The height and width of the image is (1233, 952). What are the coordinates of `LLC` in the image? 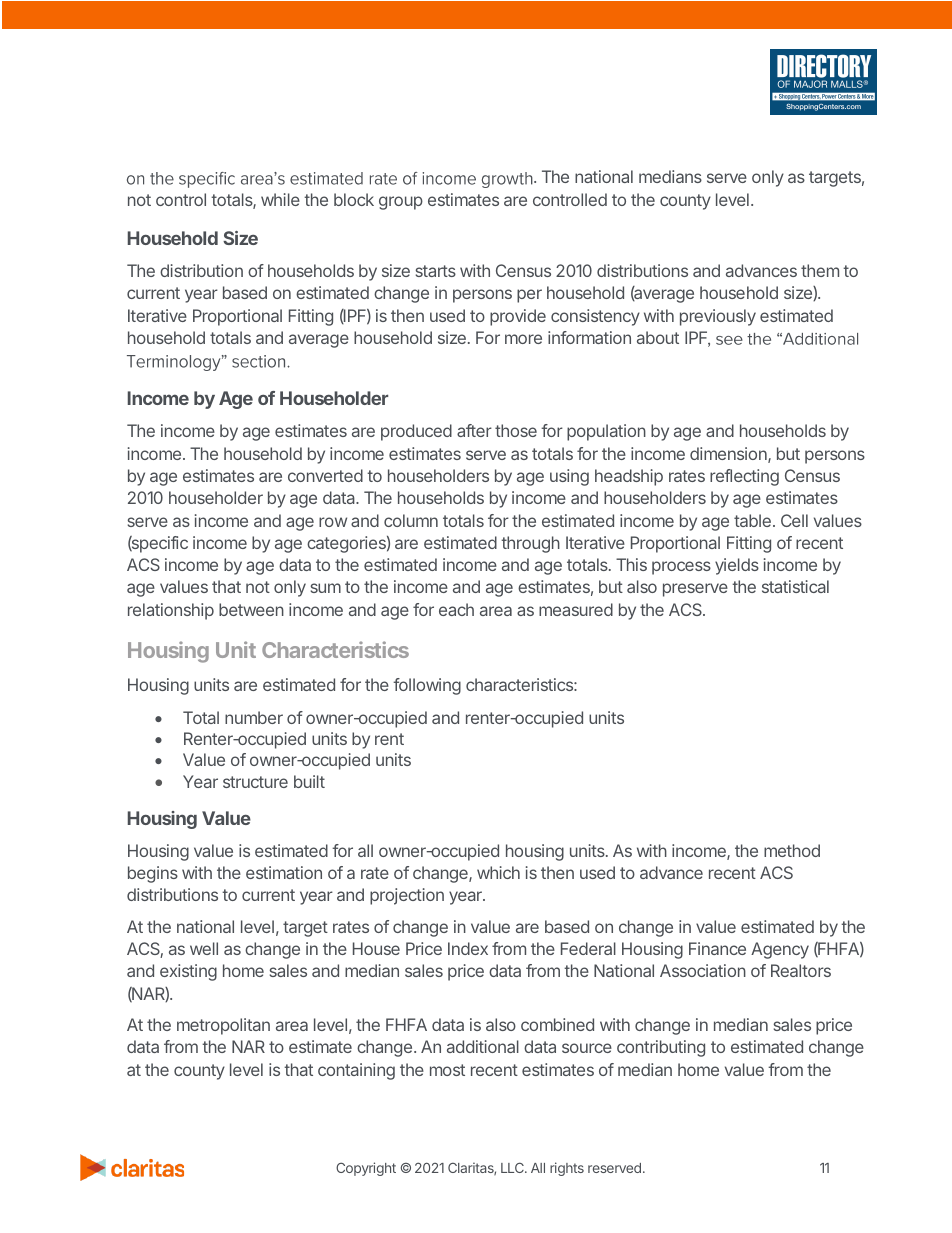 It's located at (512, 1167).
